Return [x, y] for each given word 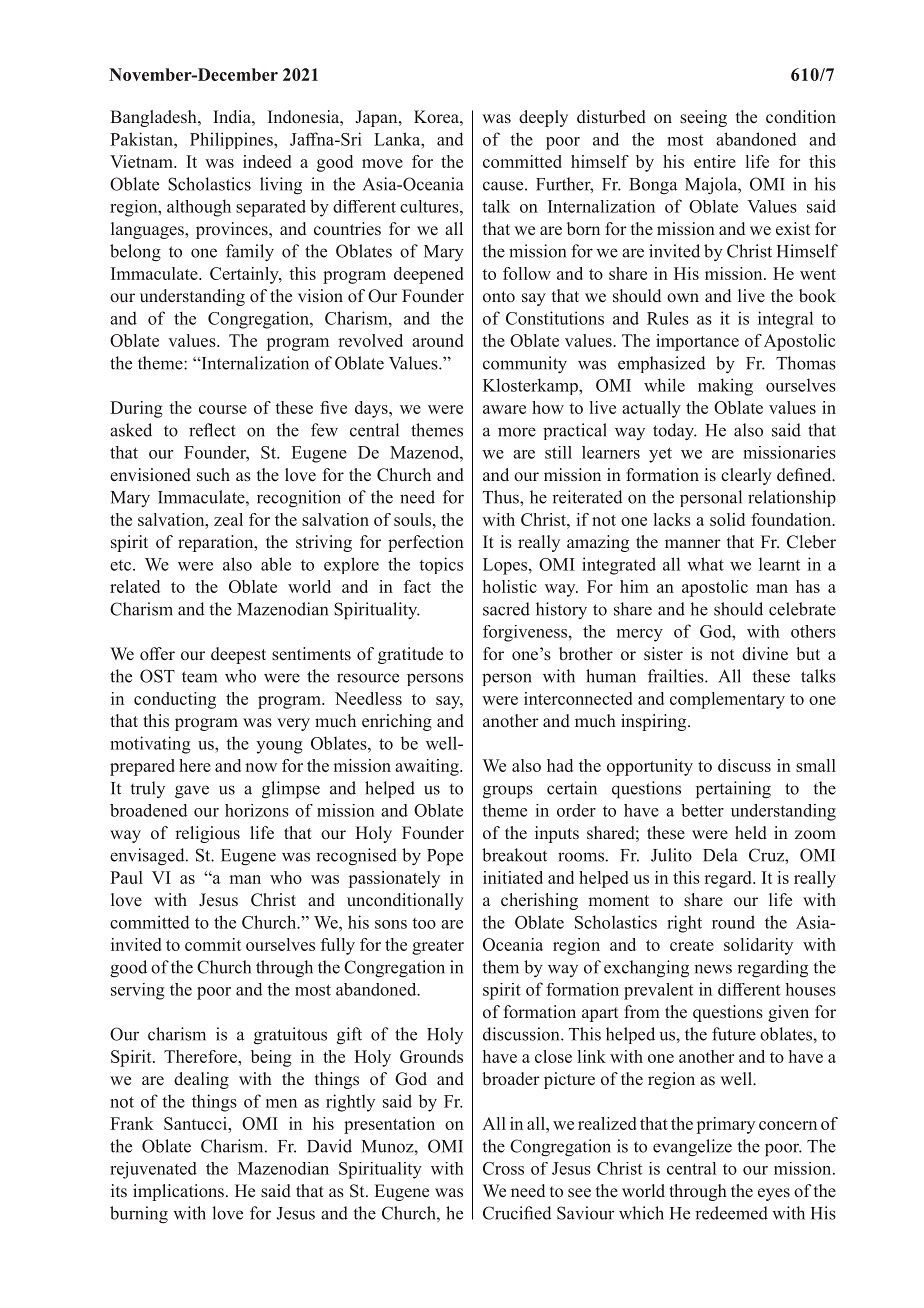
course [223, 409]
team [199, 677]
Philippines [232, 140]
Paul [126, 877]
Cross [503, 1168]
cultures [430, 206]
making [725, 387]
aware [504, 409]
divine [765, 654]
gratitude [410, 655]
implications [178, 1192]
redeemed [731, 1213]
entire [715, 161]
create [692, 945]
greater [438, 947]
